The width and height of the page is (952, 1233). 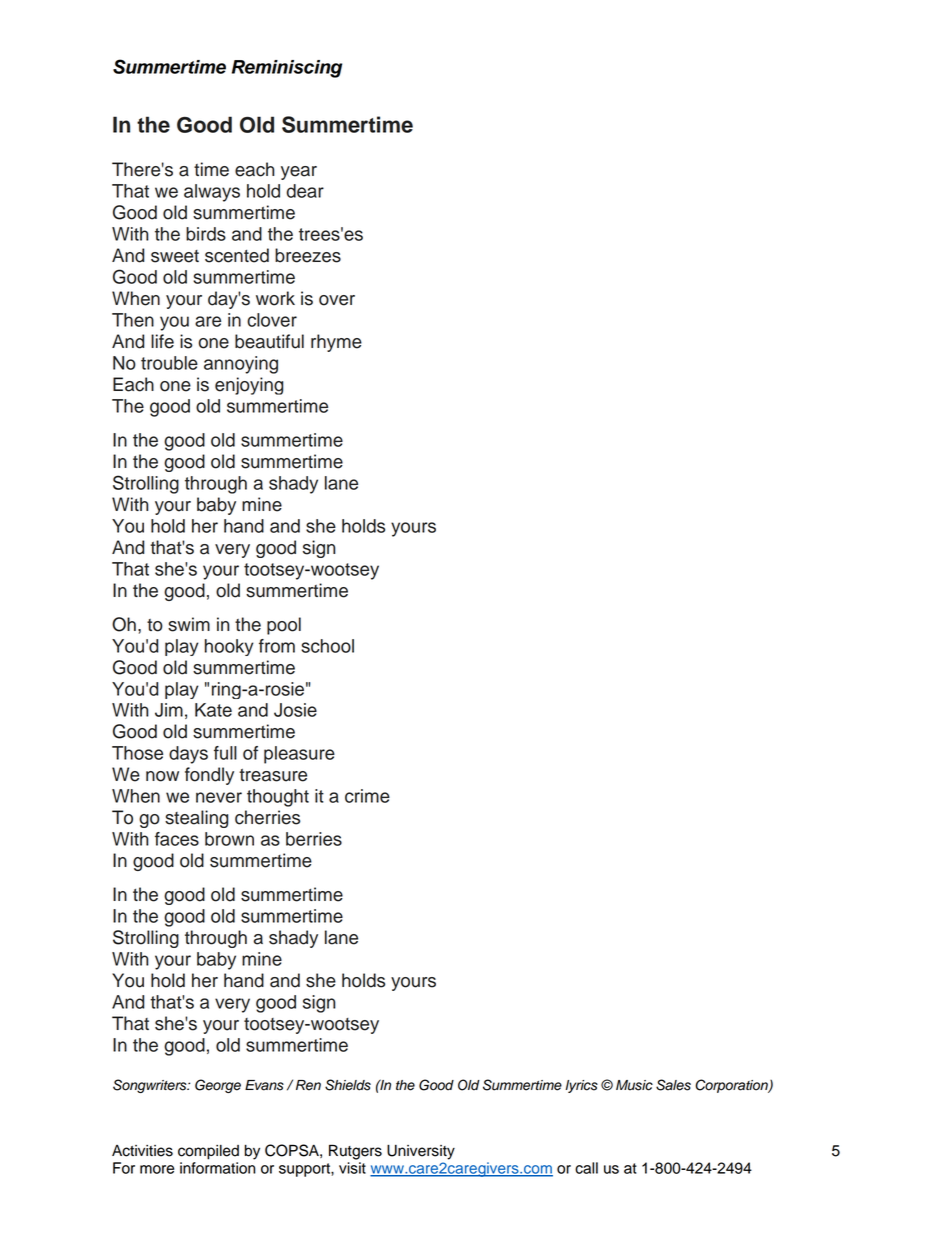 I want to click on school, so click(x=327, y=646).
